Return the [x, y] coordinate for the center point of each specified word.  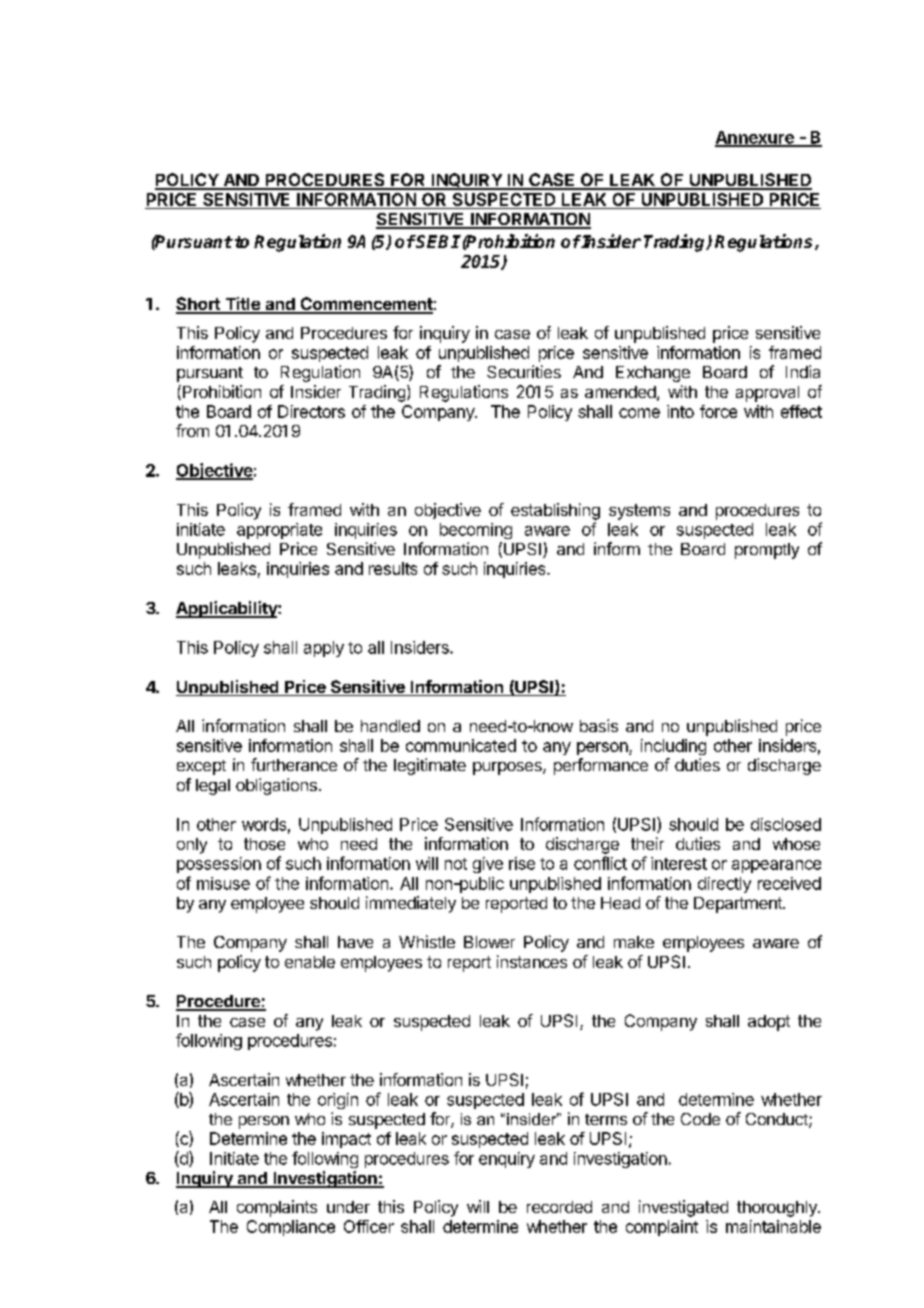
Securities [524, 371]
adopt [769, 1023]
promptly [767, 551]
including [673, 747]
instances [532, 961]
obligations [276, 786]
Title [242, 305]
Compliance [291, 1228]
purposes [508, 768]
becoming [476, 531]
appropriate [279, 531]
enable [310, 962]
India [803, 371]
